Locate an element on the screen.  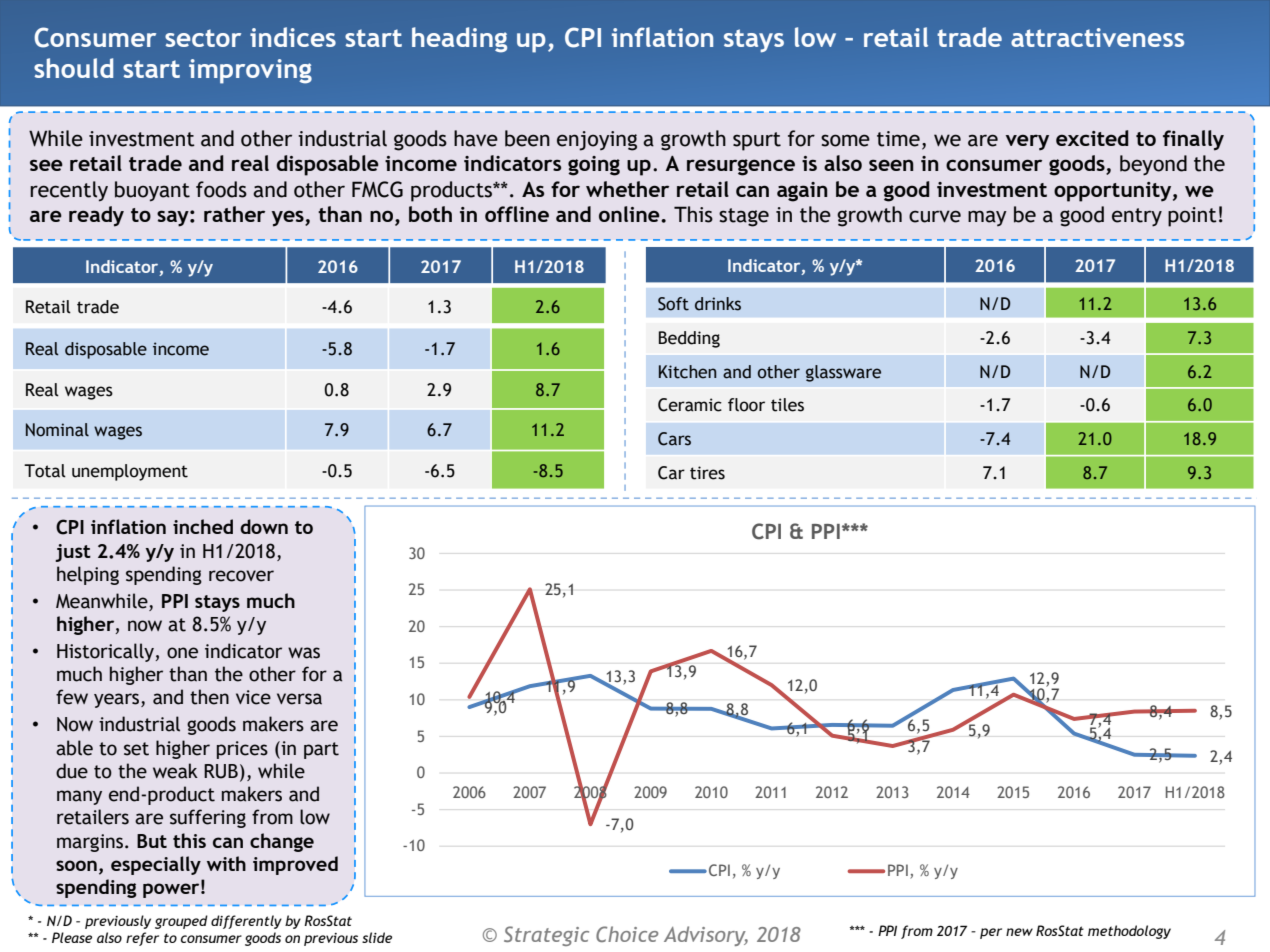
Soft is located at coordinates (673, 304).
